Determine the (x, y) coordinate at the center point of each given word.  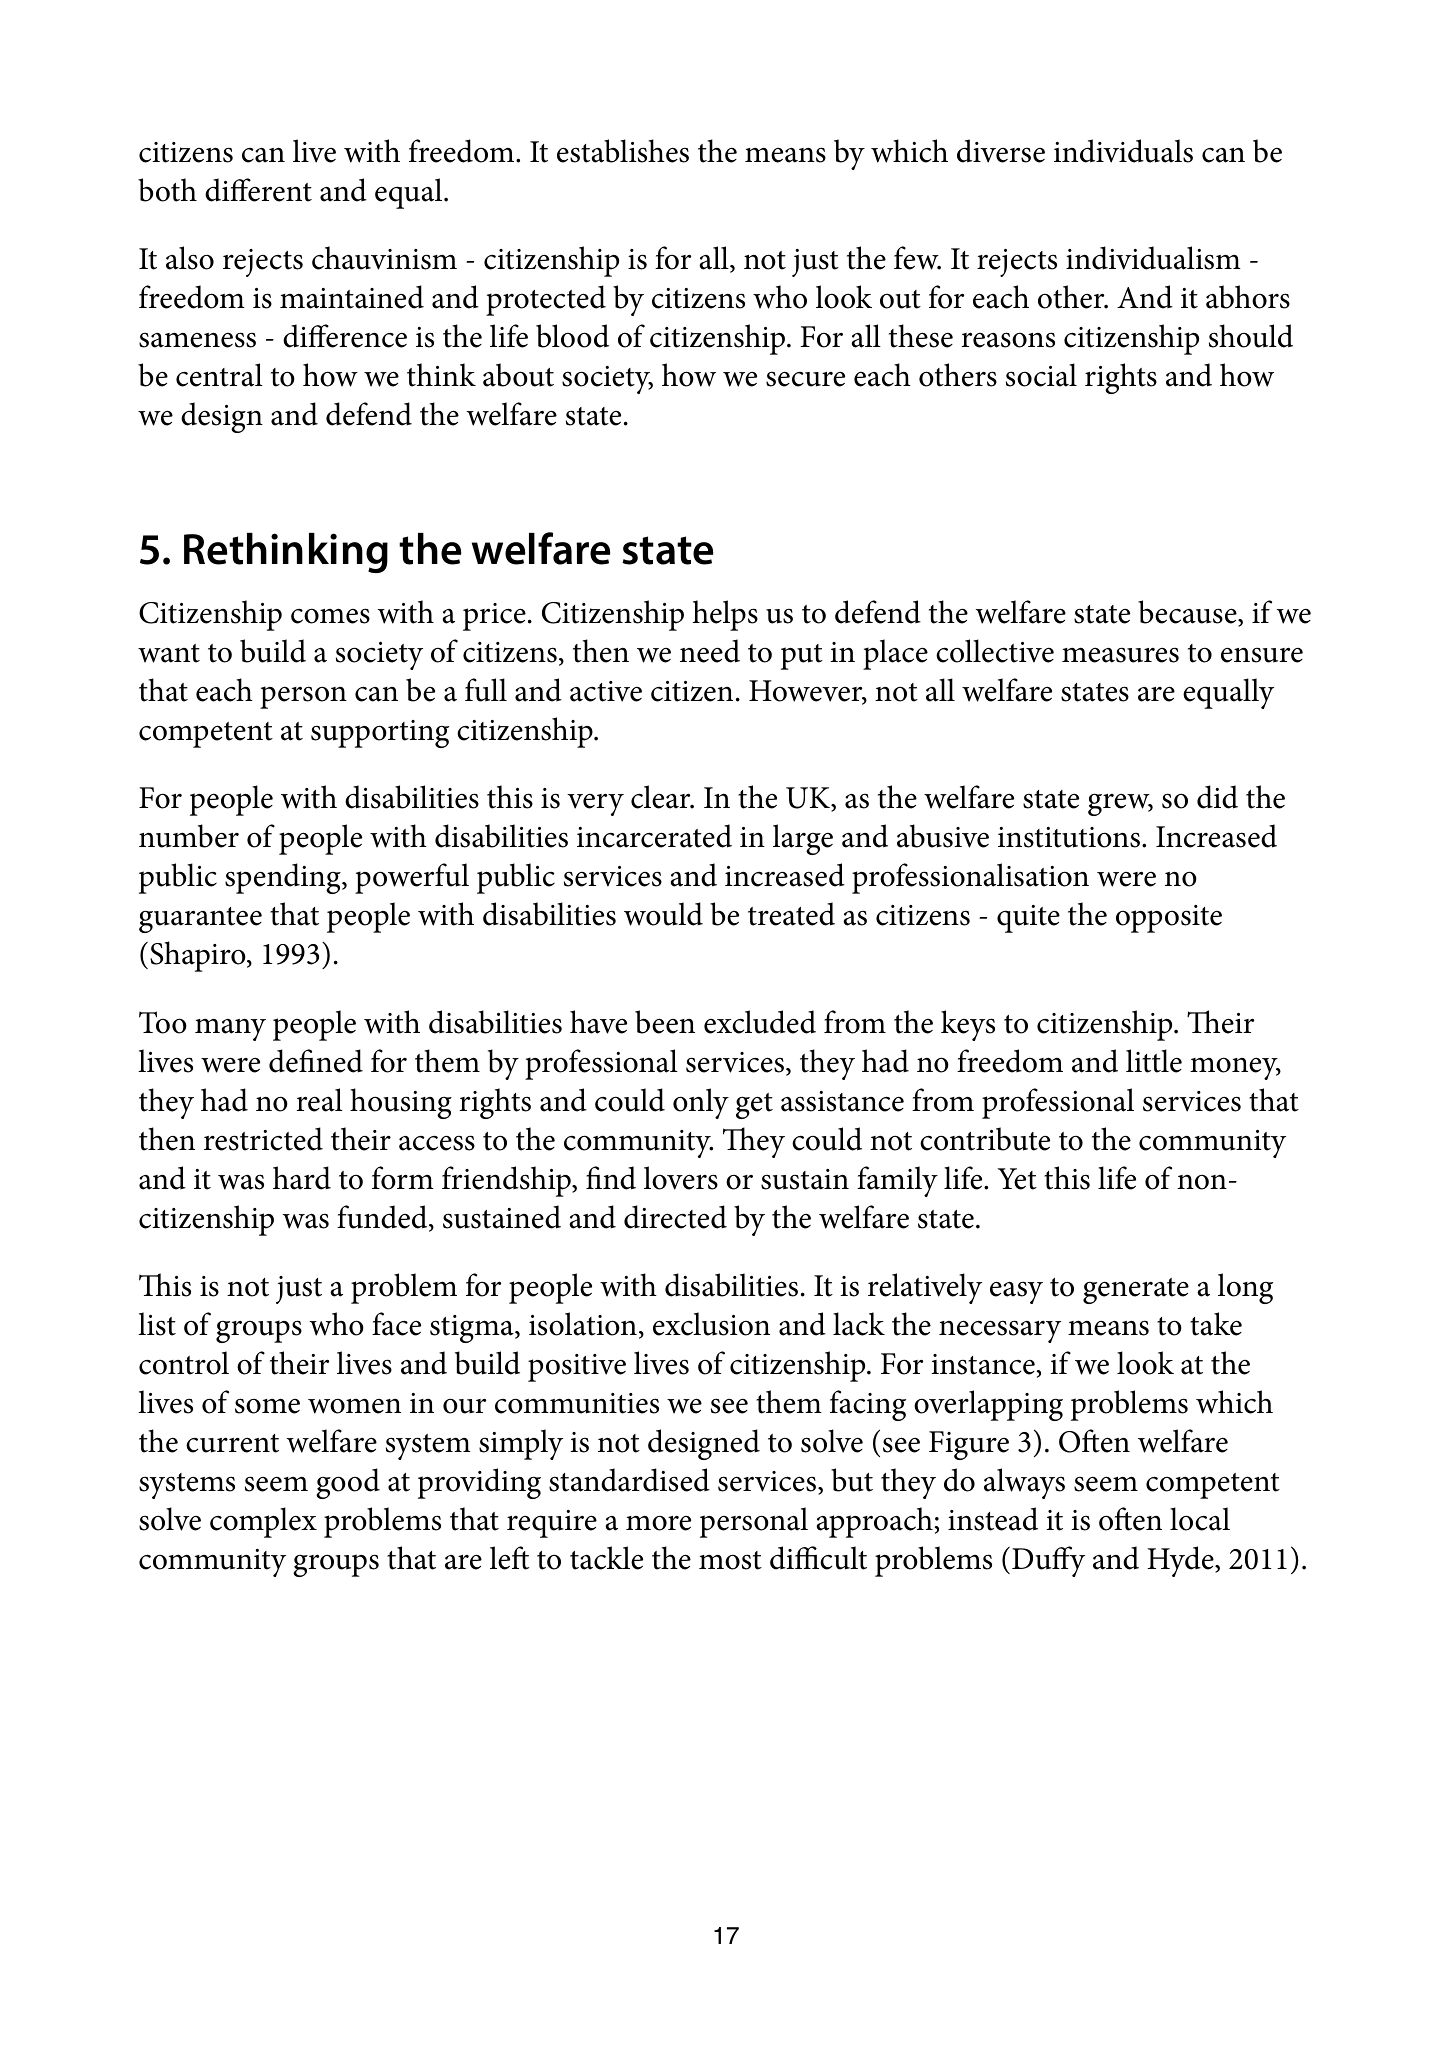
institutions (1069, 837)
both (167, 190)
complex (263, 1522)
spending (284, 878)
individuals (1123, 151)
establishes (623, 151)
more (658, 1523)
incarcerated (654, 836)
